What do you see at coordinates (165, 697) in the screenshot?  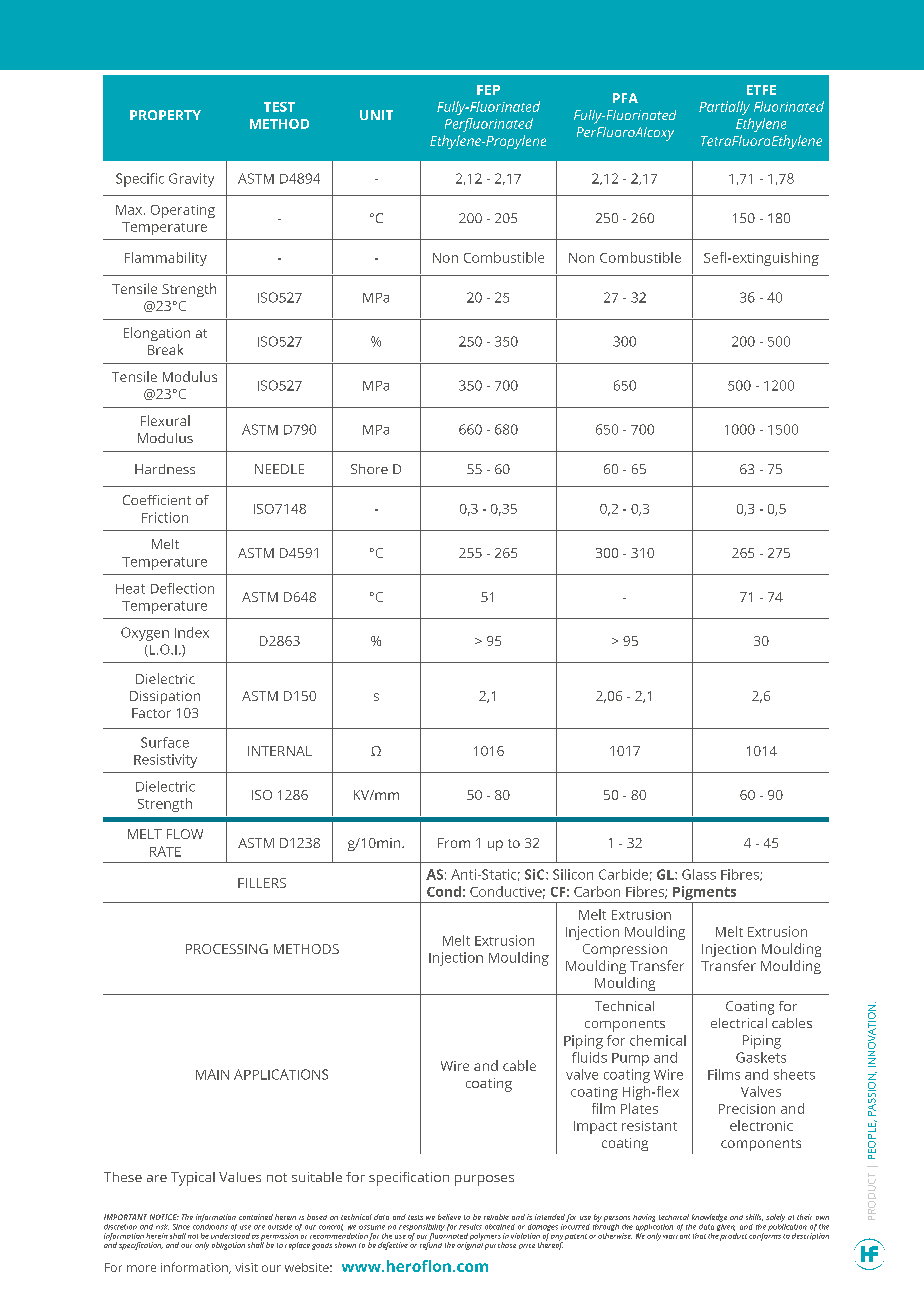 I see `Dissipation` at bounding box center [165, 697].
